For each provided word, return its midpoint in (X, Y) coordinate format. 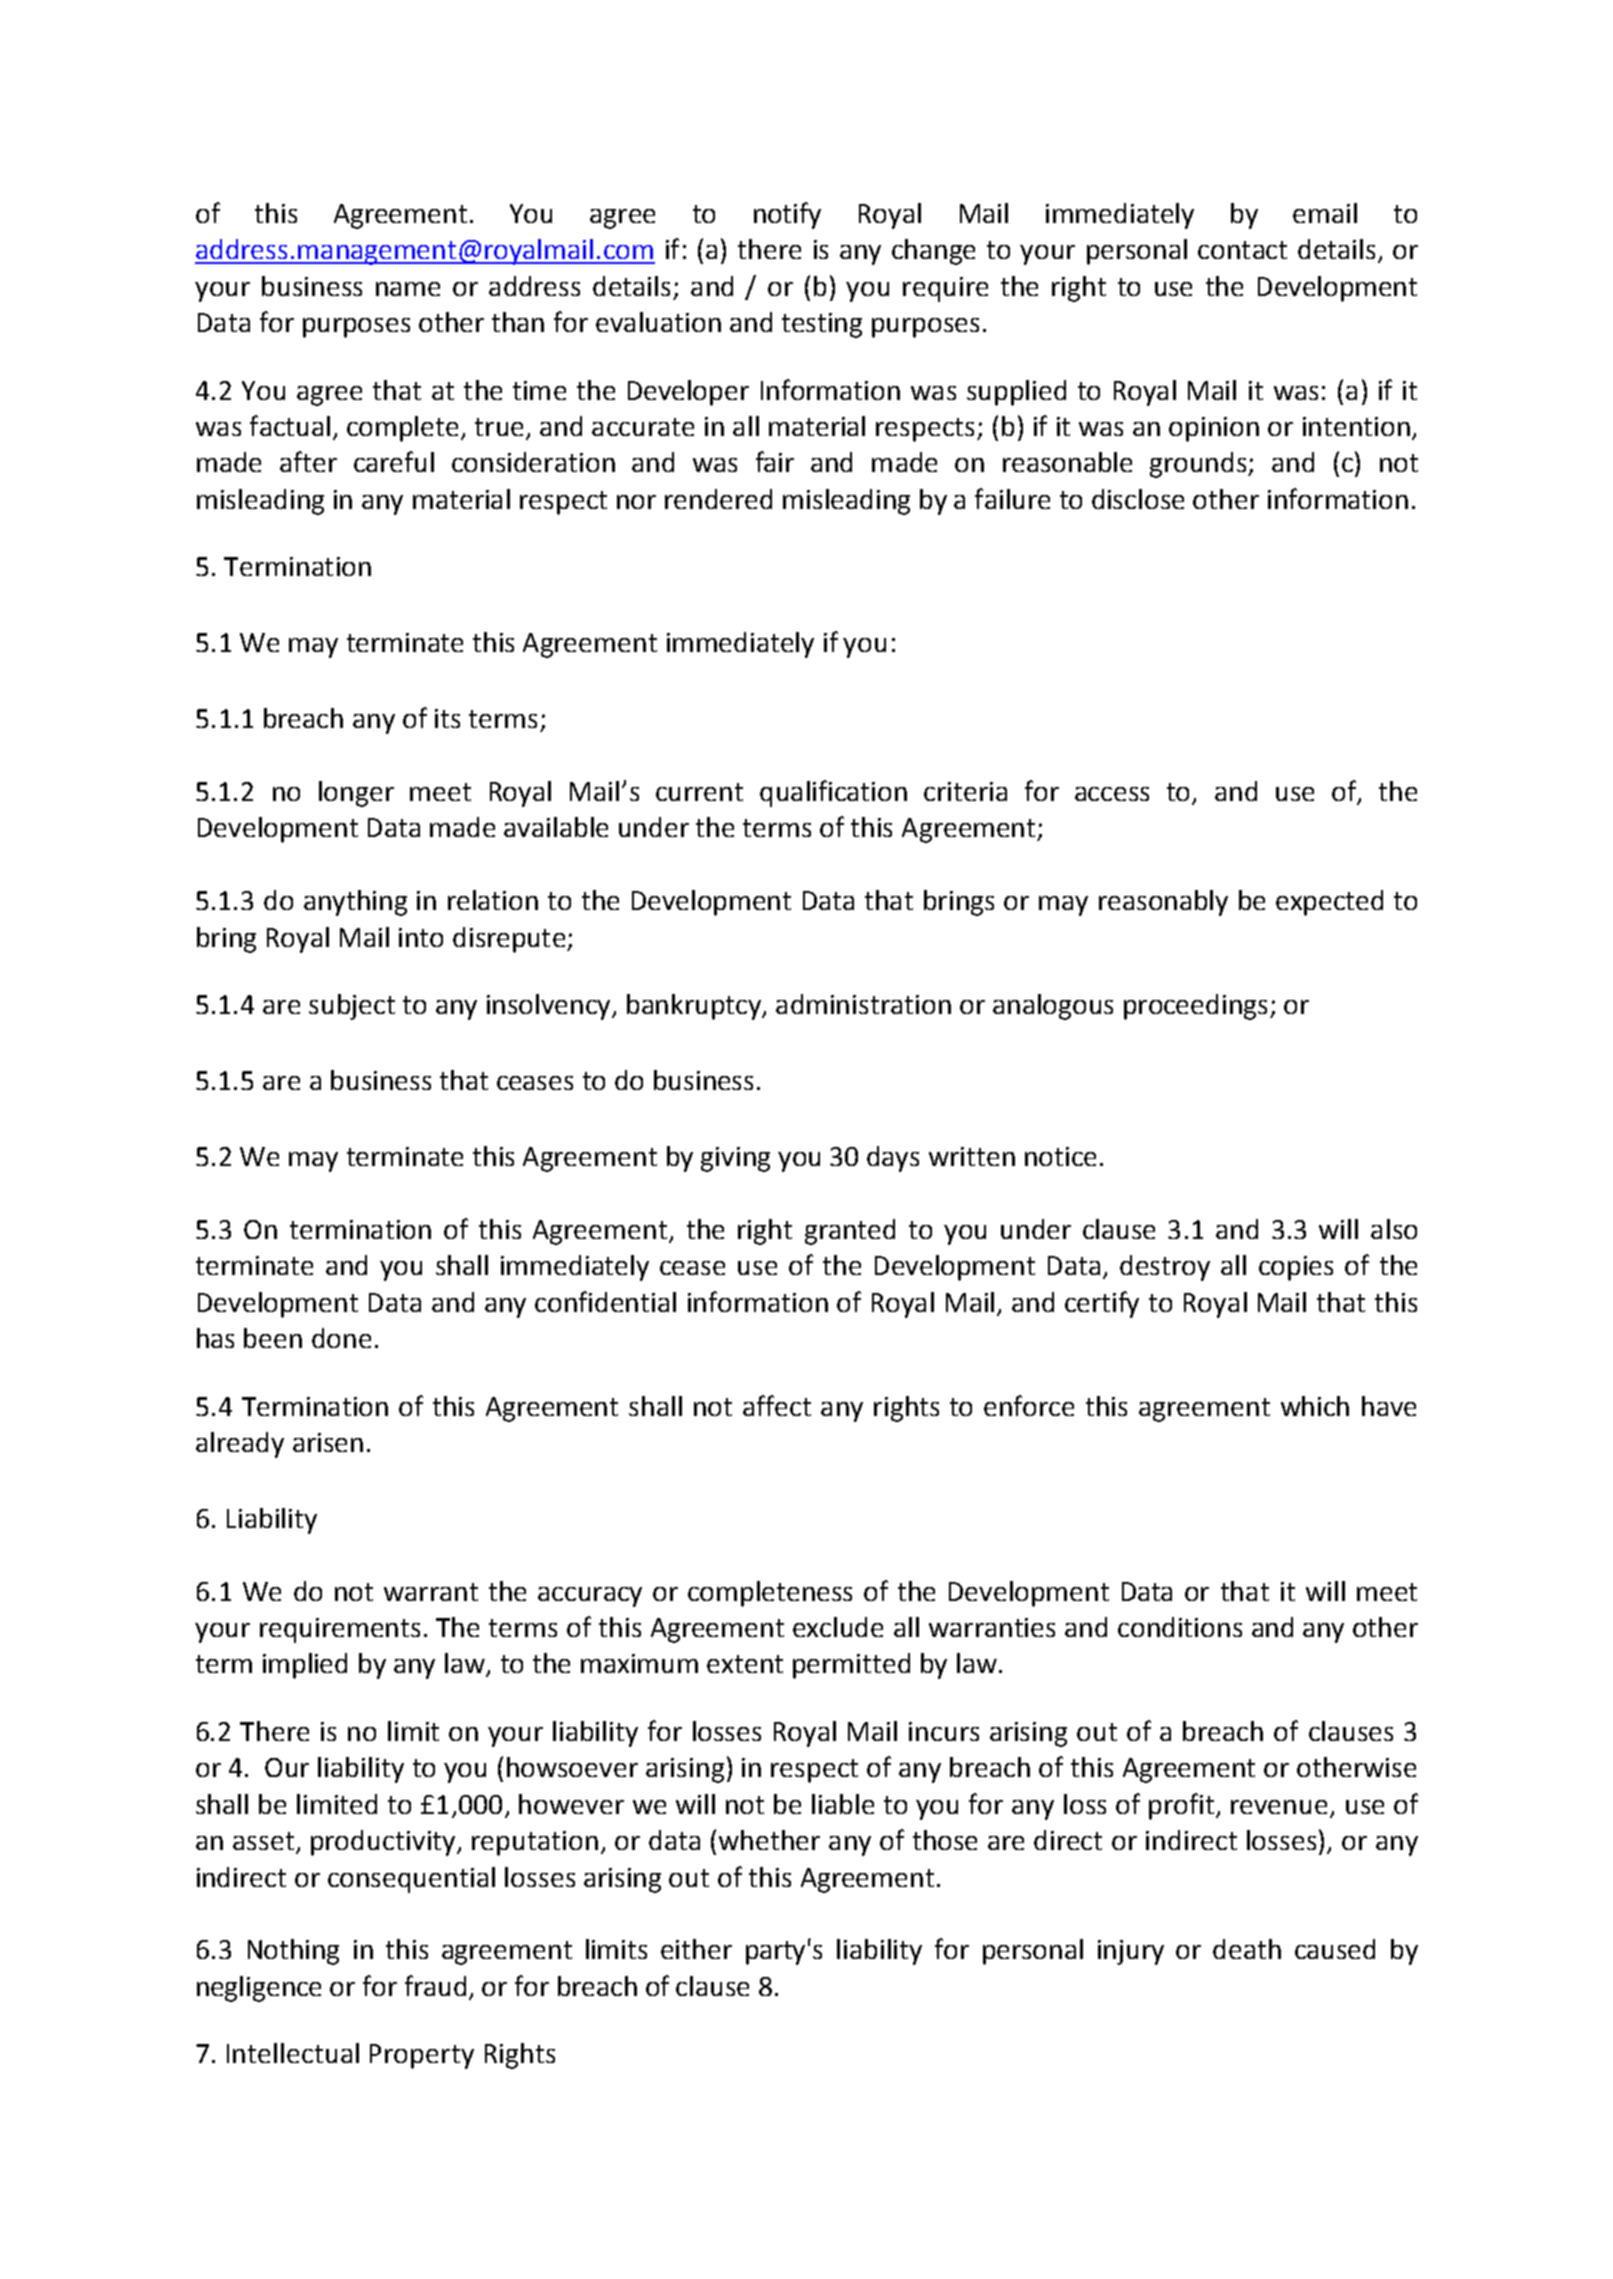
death (1247, 1949)
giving (735, 1159)
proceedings (1195, 1007)
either (696, 1949)
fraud (435, 1985)
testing (822, 325)
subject (352, 1007)
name (408, 289)
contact (1242, 250)
